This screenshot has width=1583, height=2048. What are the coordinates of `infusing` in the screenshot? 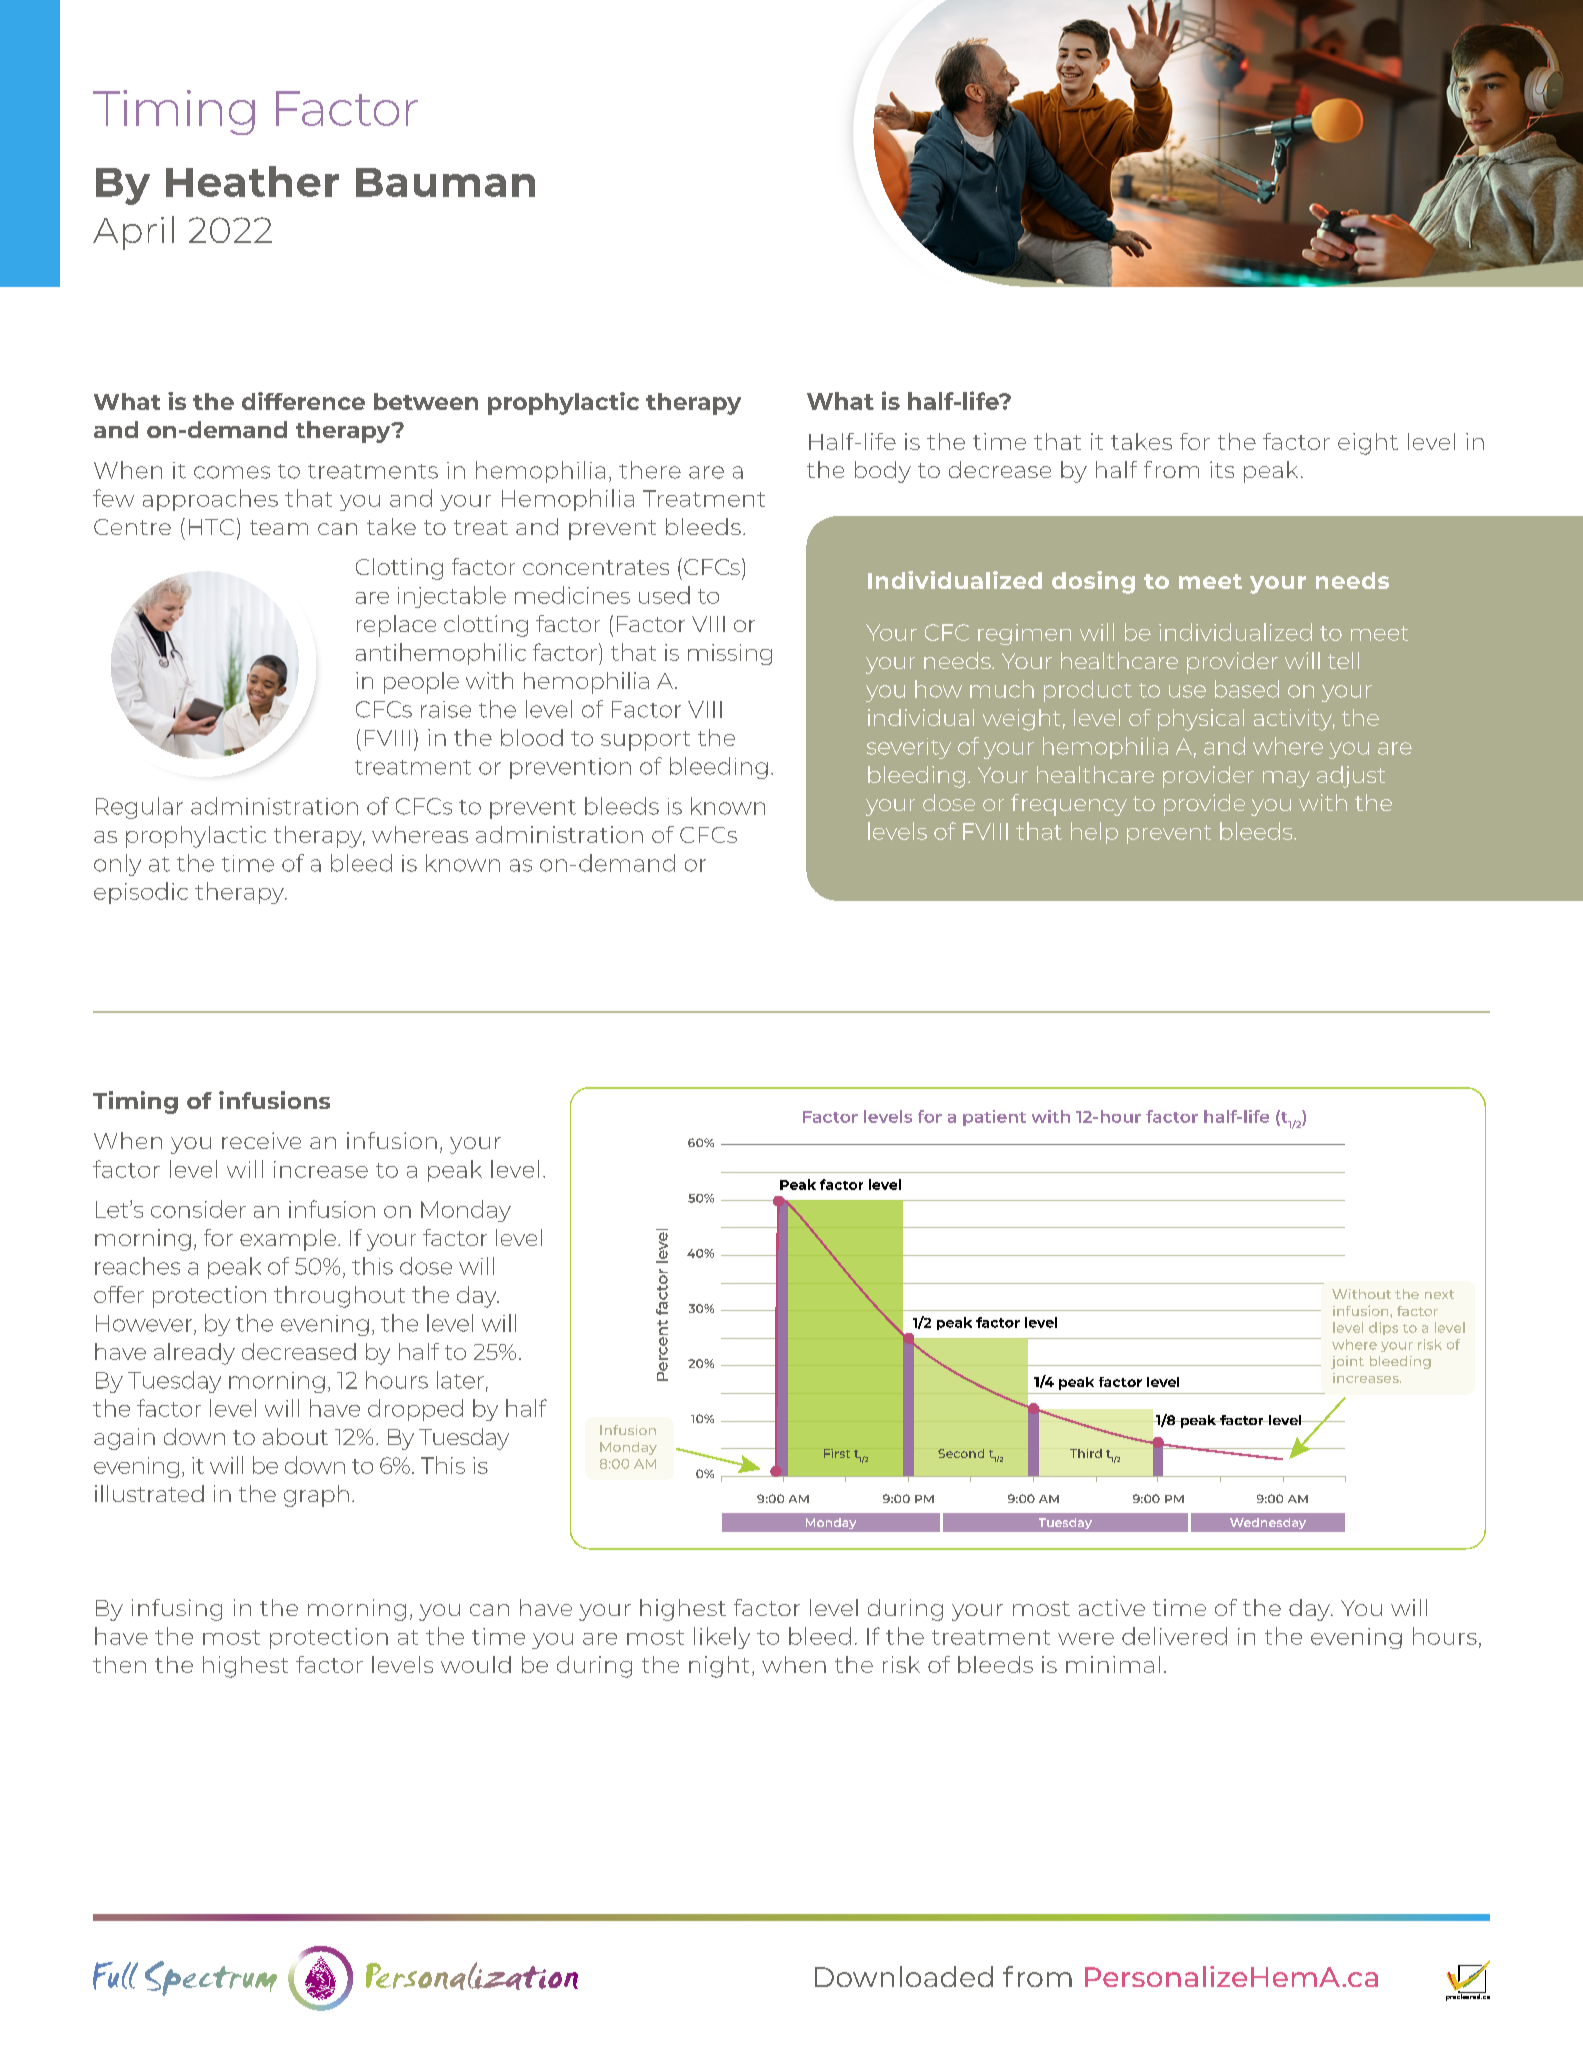 It's located at (177, 1610).
